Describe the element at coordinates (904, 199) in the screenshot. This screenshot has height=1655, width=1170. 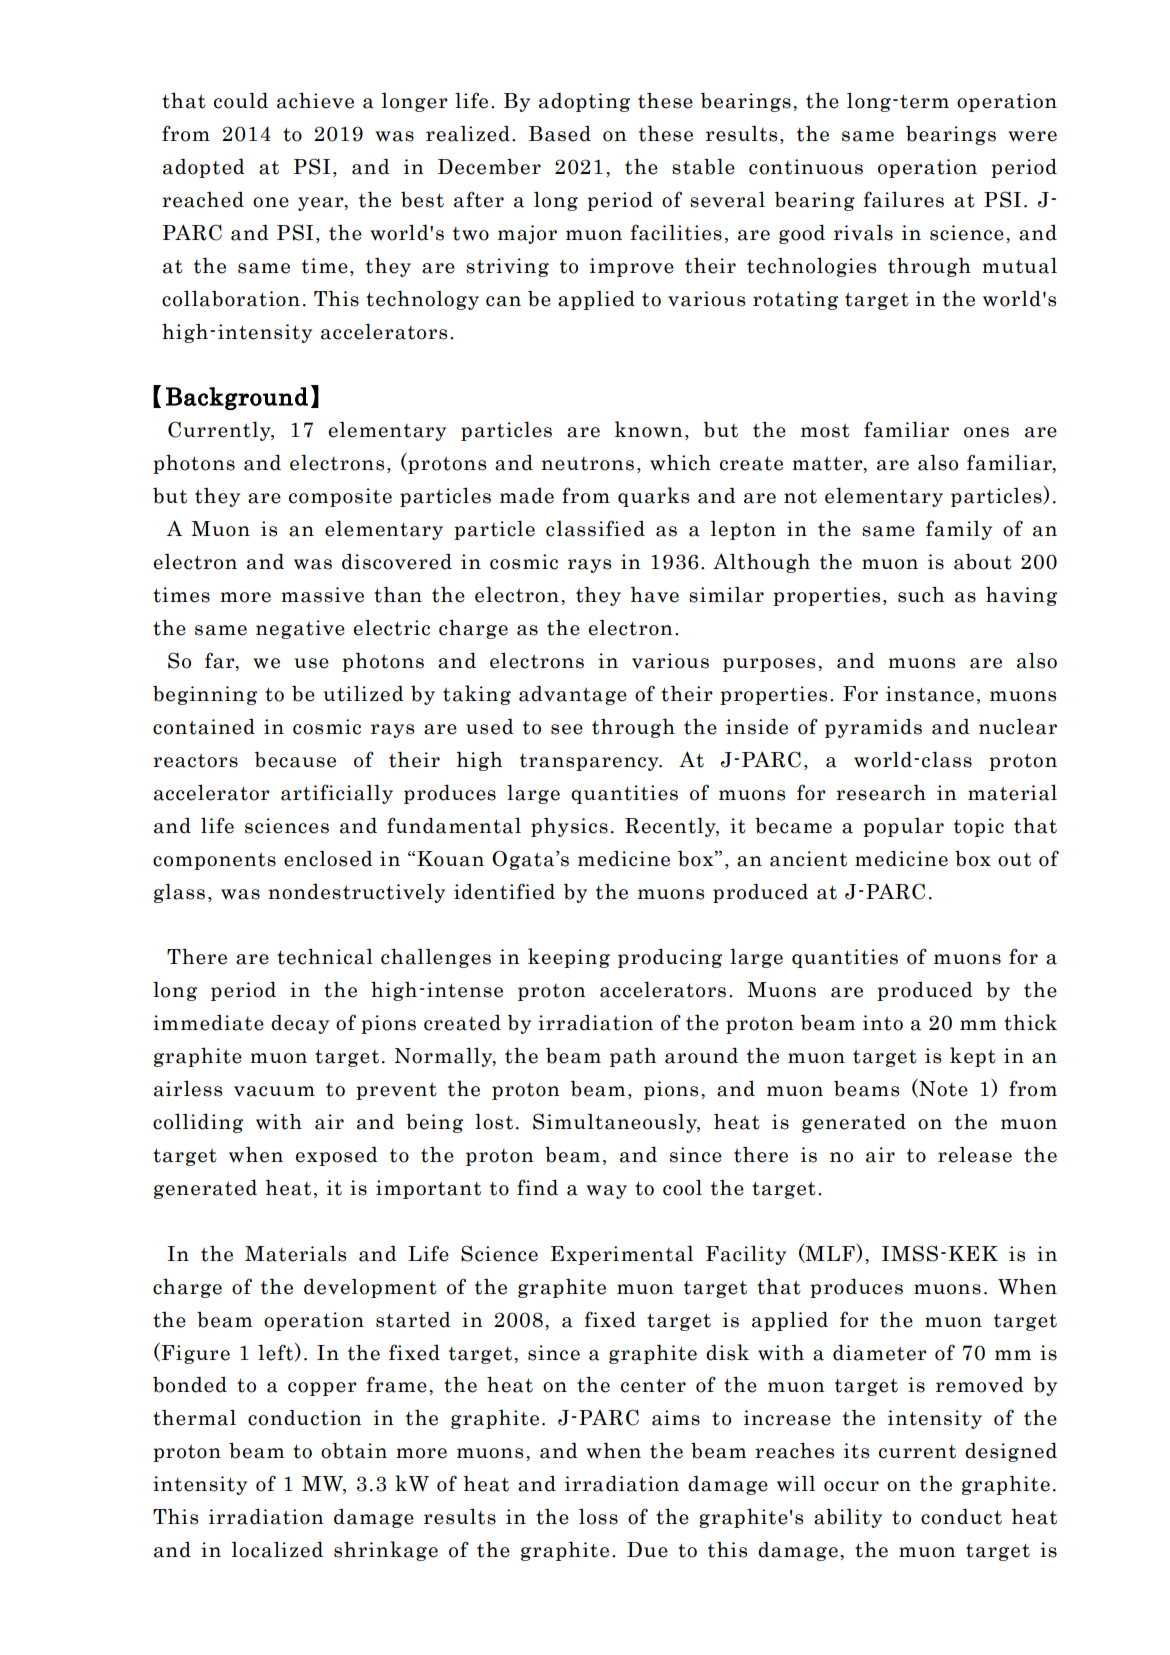
I see `failures` at that location.
